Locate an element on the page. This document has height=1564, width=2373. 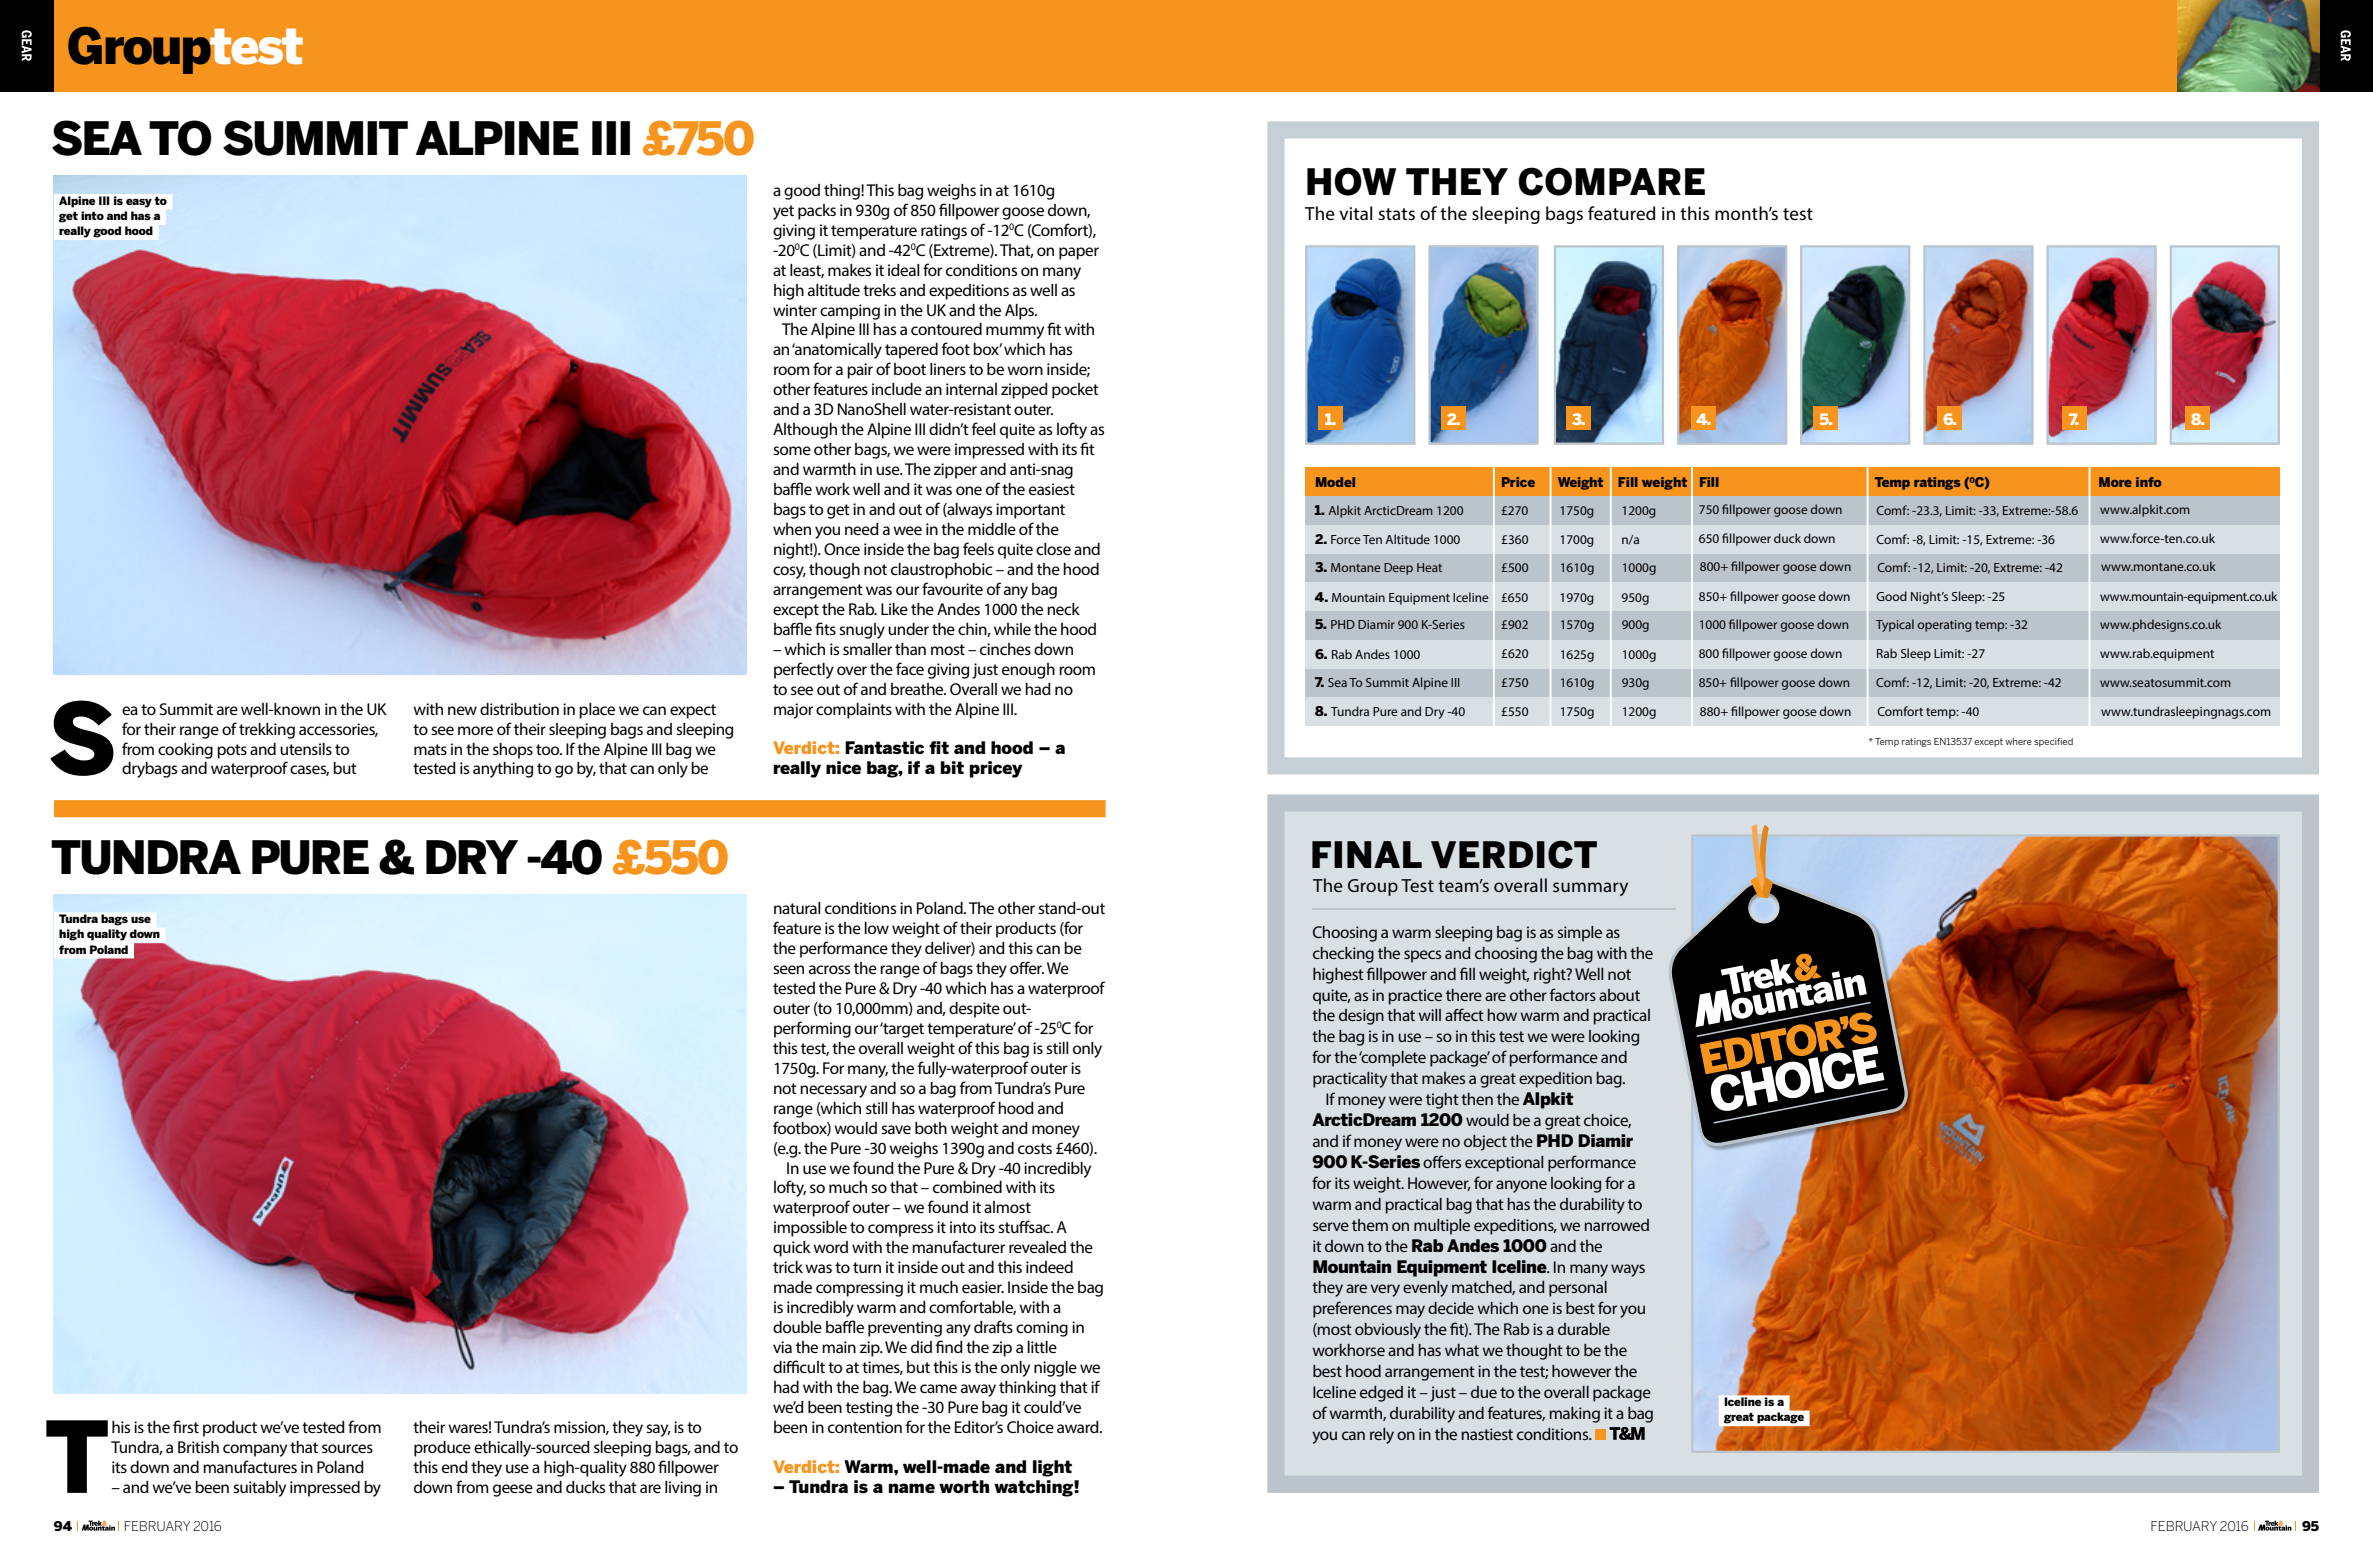
despite is located at coordinates (974, 1010).
